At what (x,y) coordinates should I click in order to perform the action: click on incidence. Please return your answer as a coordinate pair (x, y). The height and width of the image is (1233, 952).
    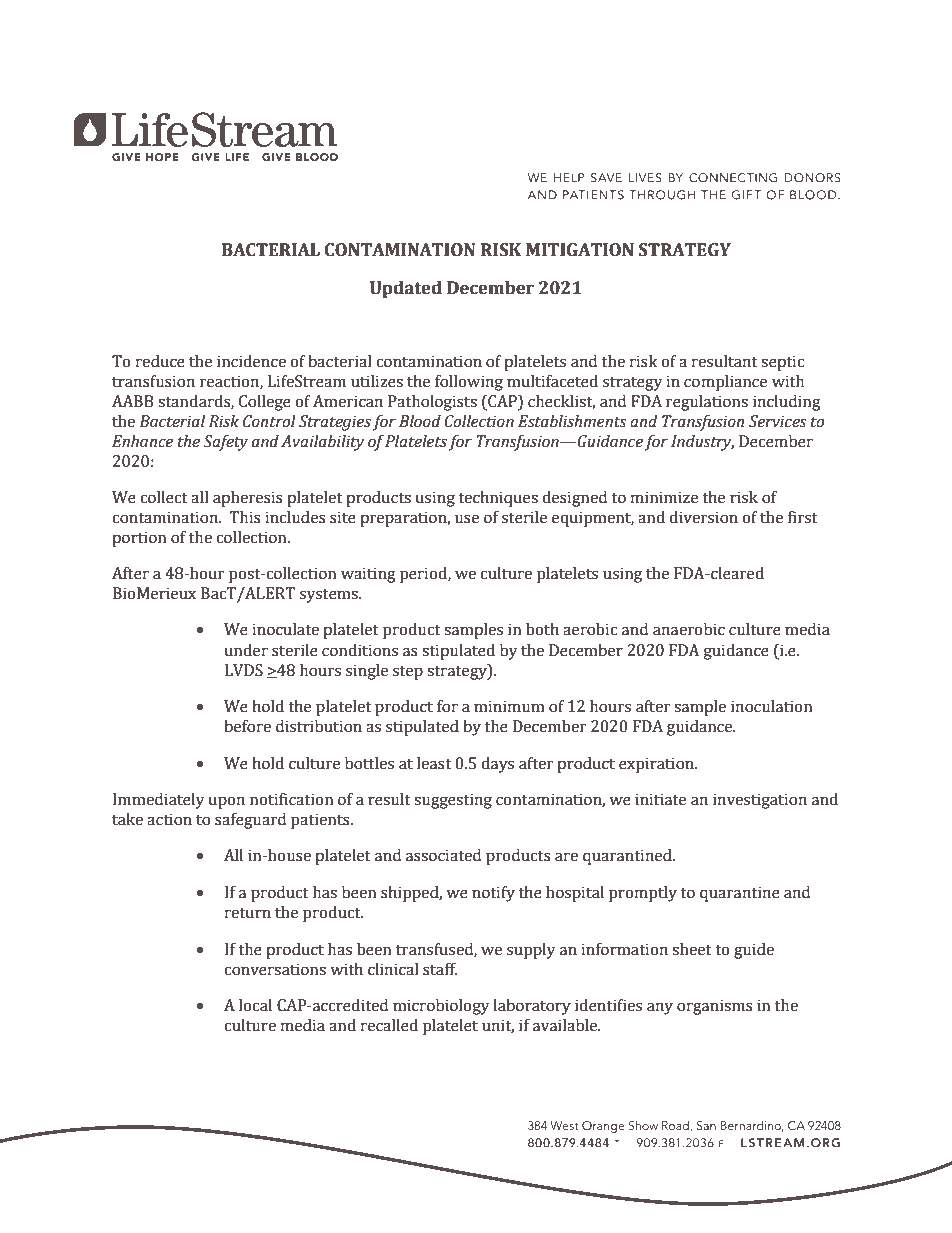
    Looking at the image, I should click on (251, 361).
